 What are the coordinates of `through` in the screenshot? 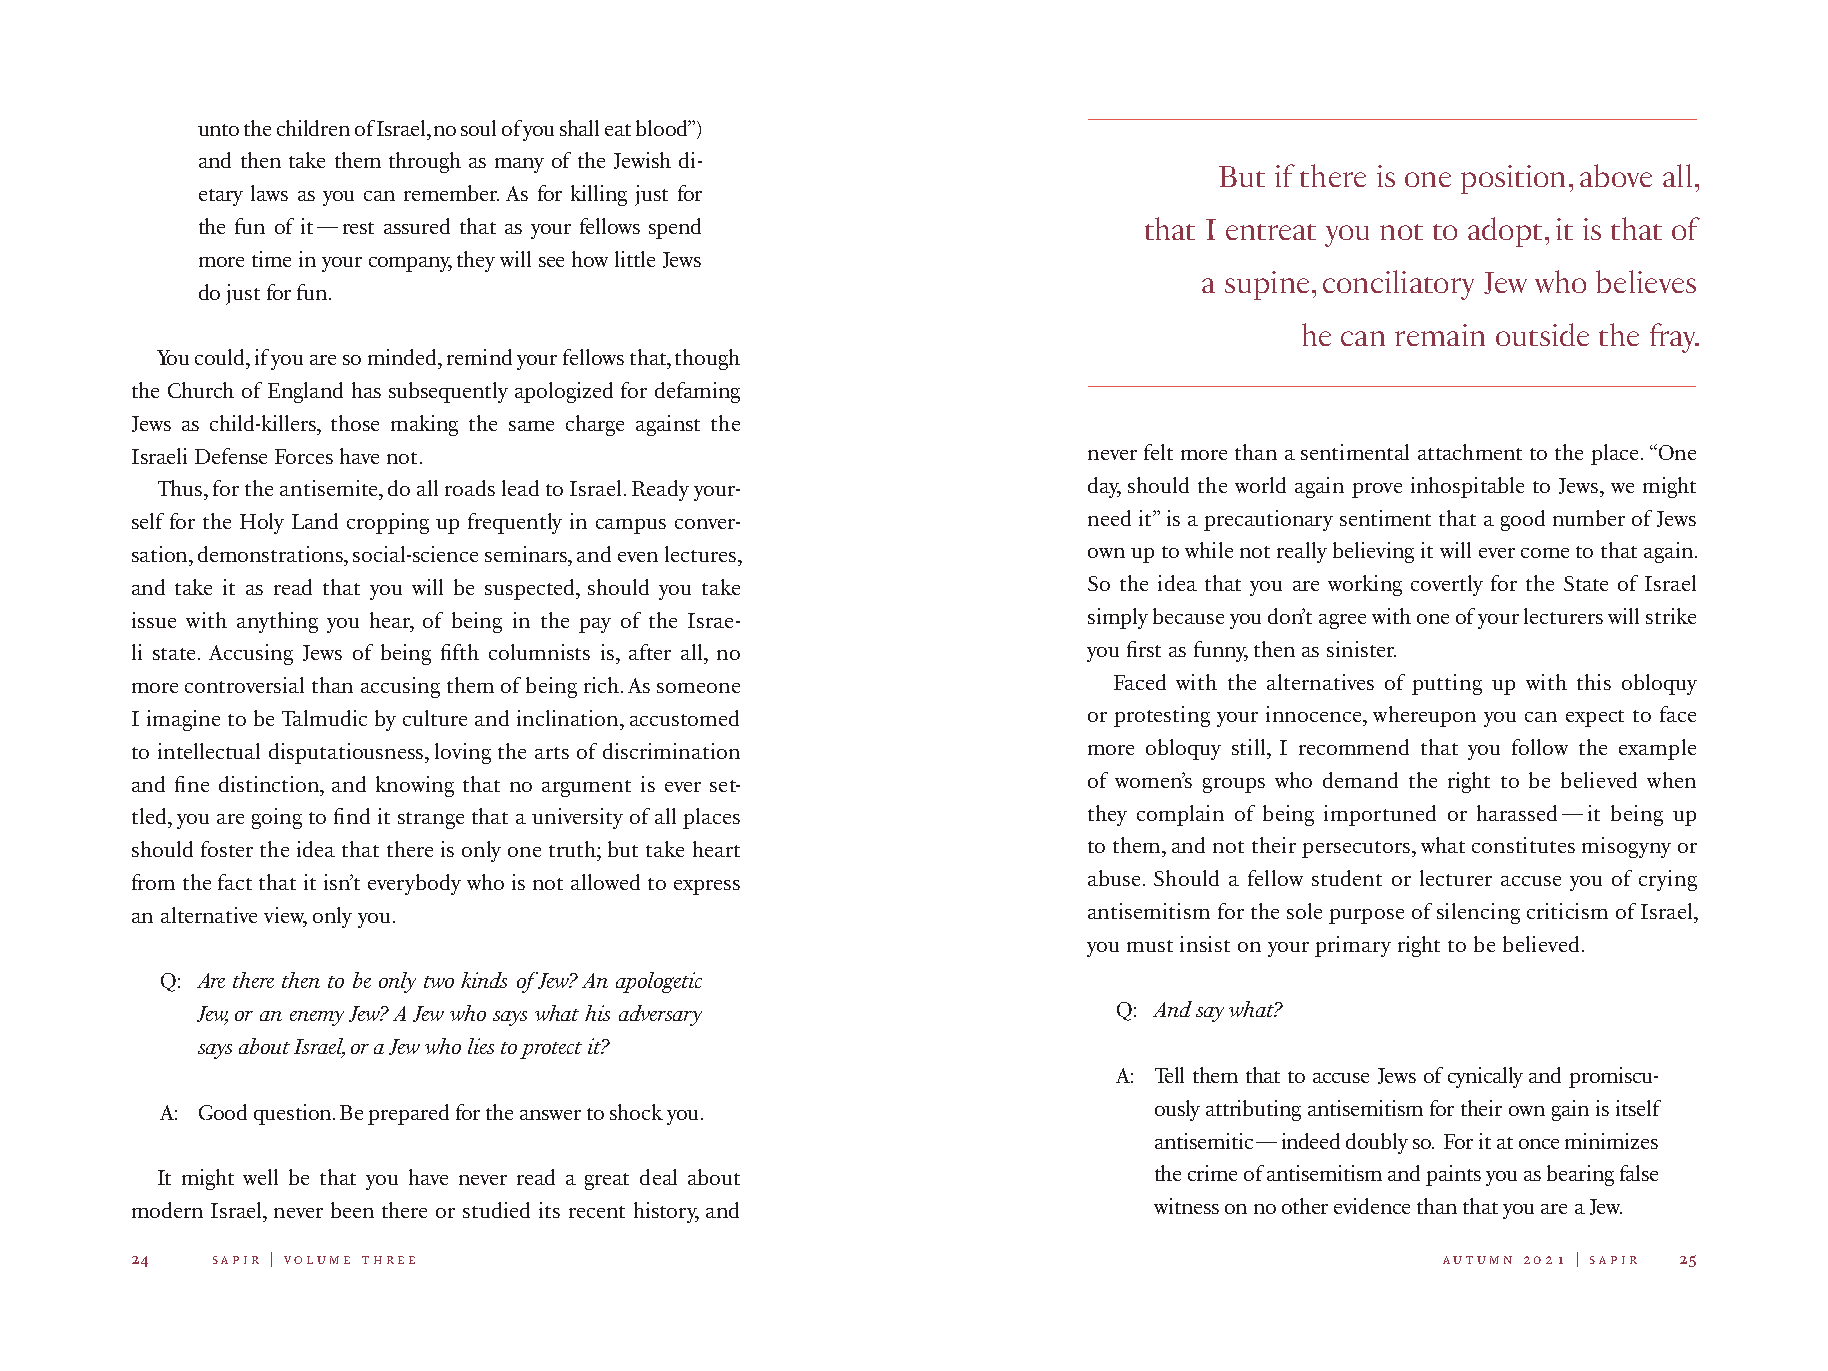 It's located at (425, 162).
